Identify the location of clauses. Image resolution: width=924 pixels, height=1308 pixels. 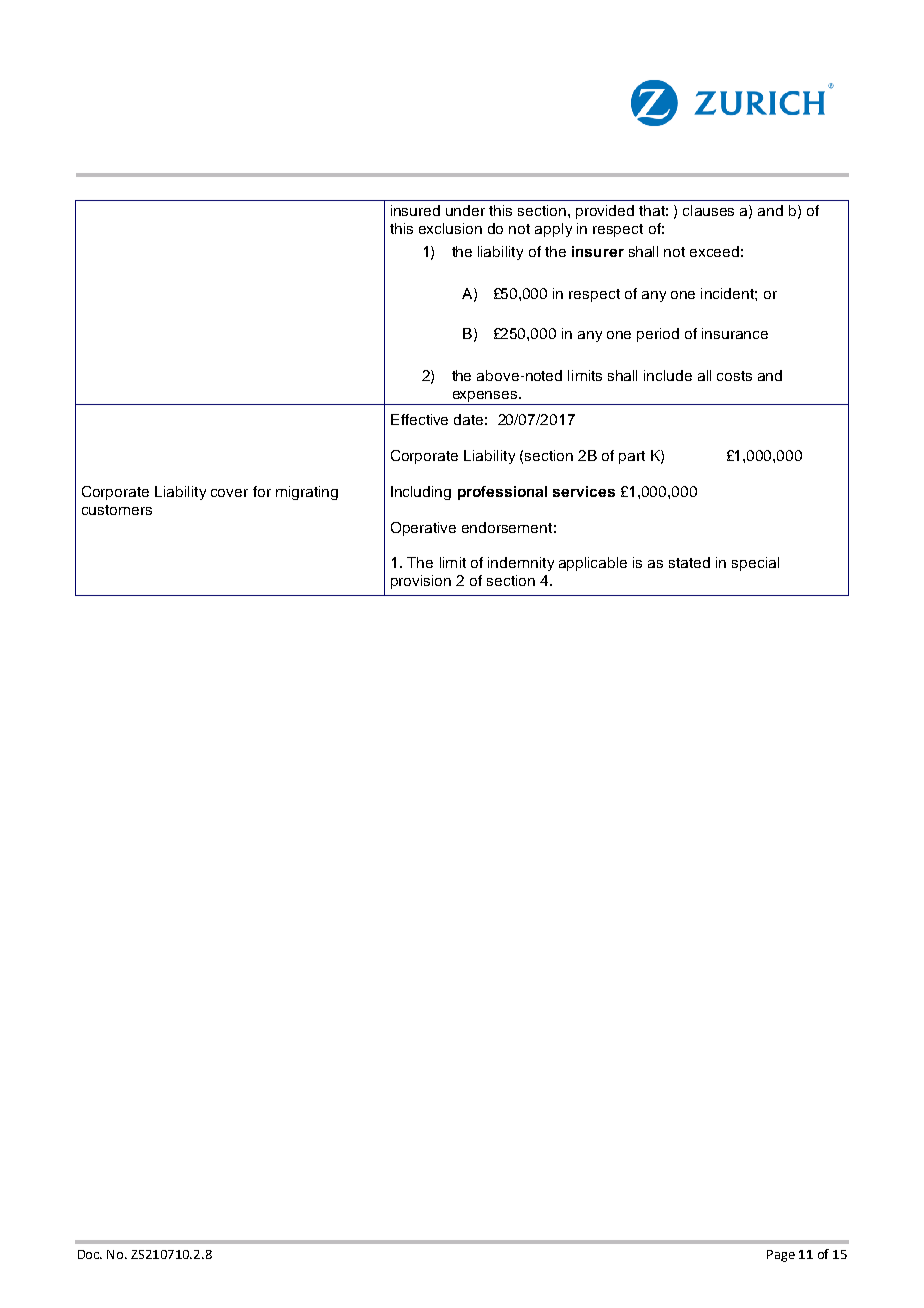
(708, 210).
